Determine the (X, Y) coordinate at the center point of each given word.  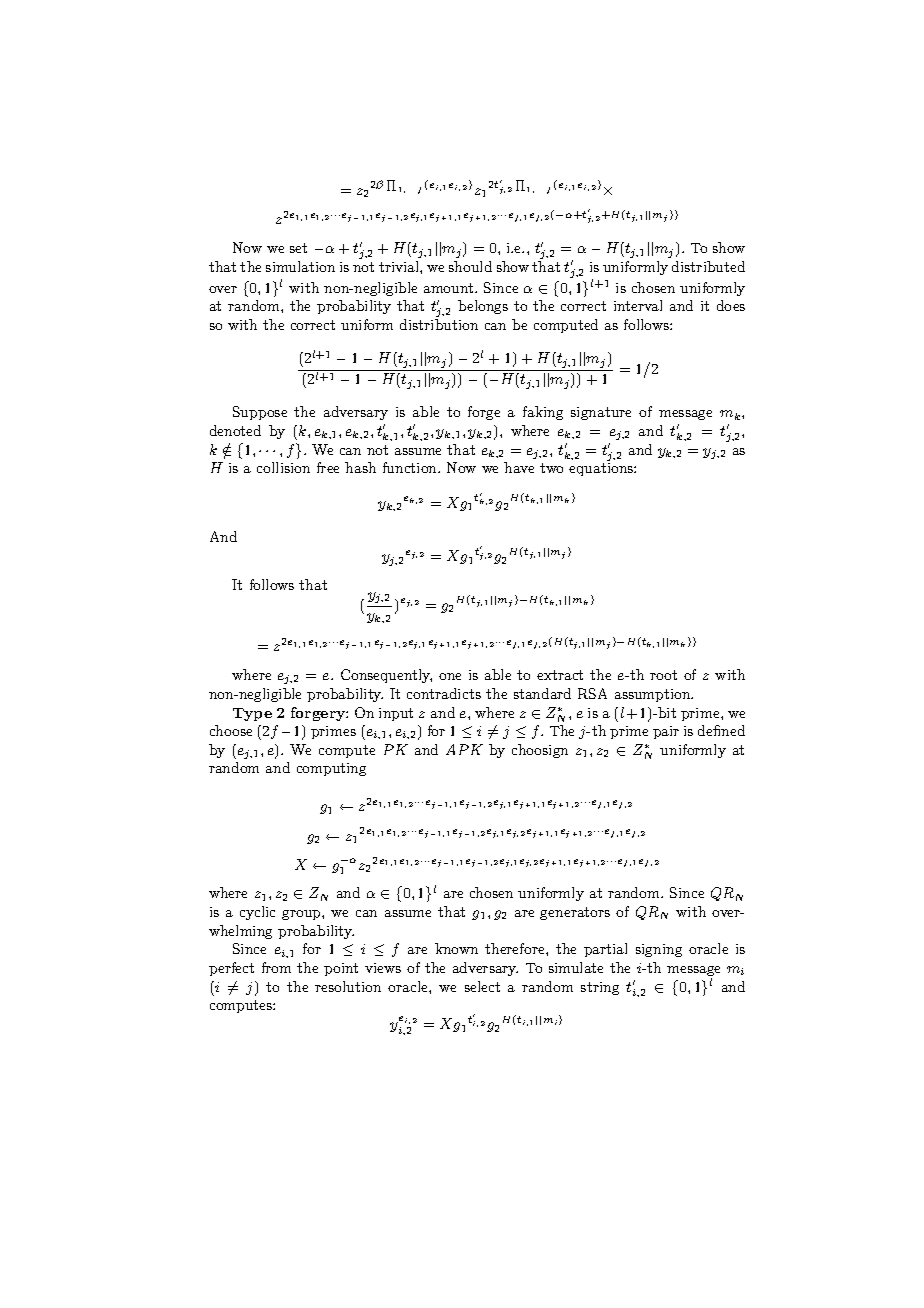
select (482, 986)
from (276, 967)
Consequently (386, 676)
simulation (300, 266)
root (663, 675)
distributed (708, 266)
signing (659, 950)
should (470, 266)
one (450, 676)
